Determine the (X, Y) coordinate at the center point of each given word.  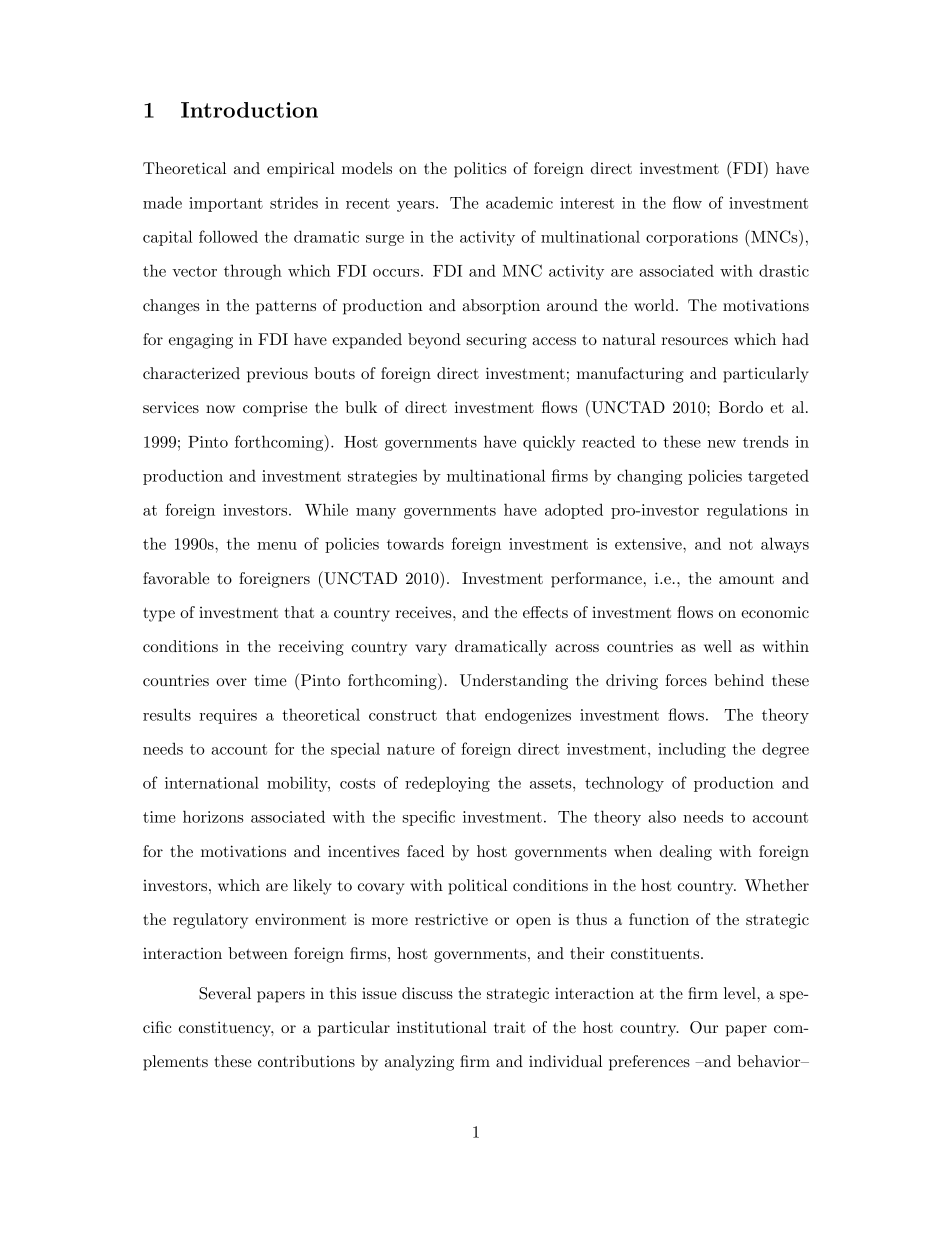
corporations (692, 238)
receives (423, 612)
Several (225, 993)
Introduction (249, 110)
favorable (176, 578)
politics (480, 170)
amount (746, 579)
